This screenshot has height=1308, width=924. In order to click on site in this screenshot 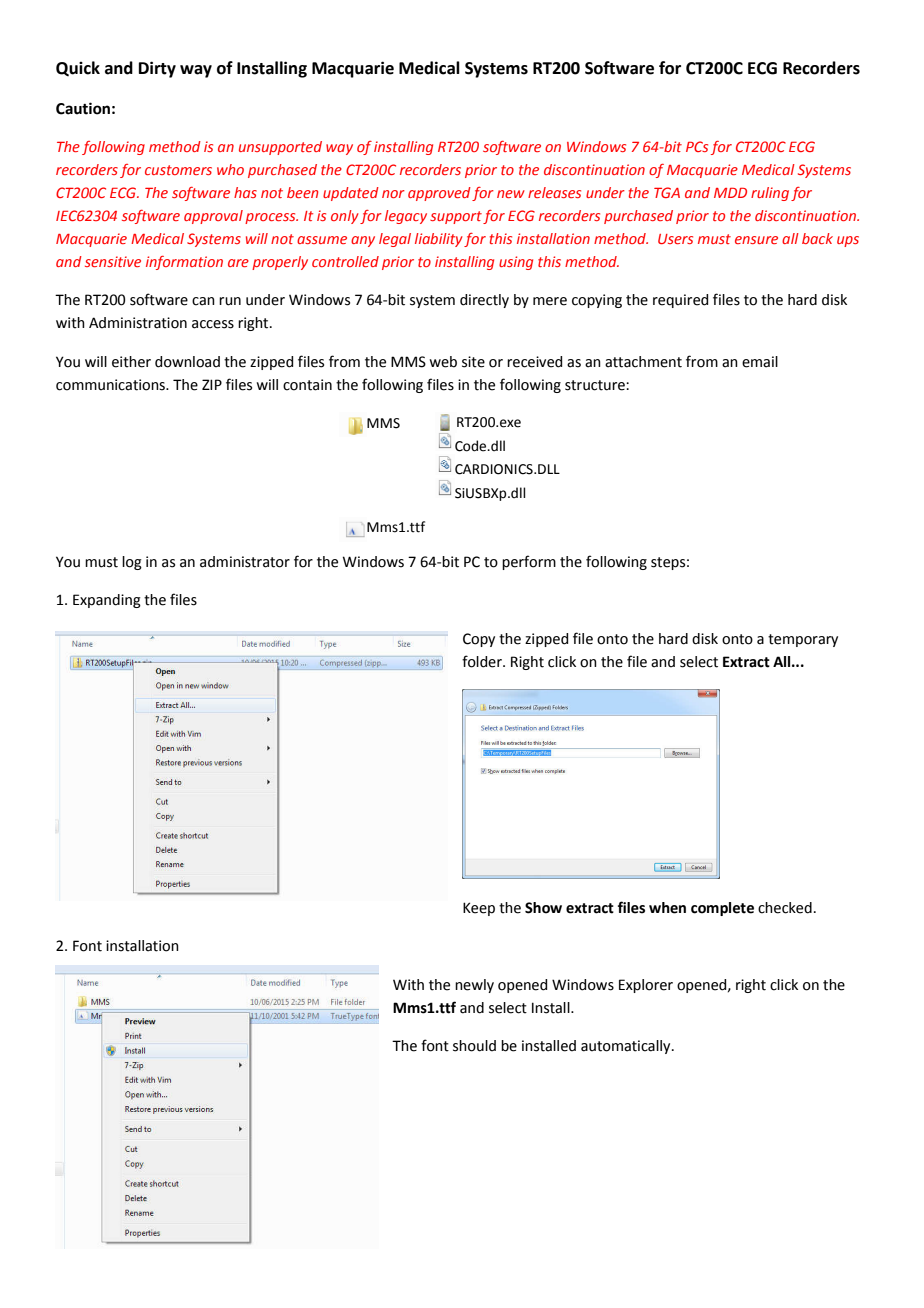, I will do `click(473, 362)`.
